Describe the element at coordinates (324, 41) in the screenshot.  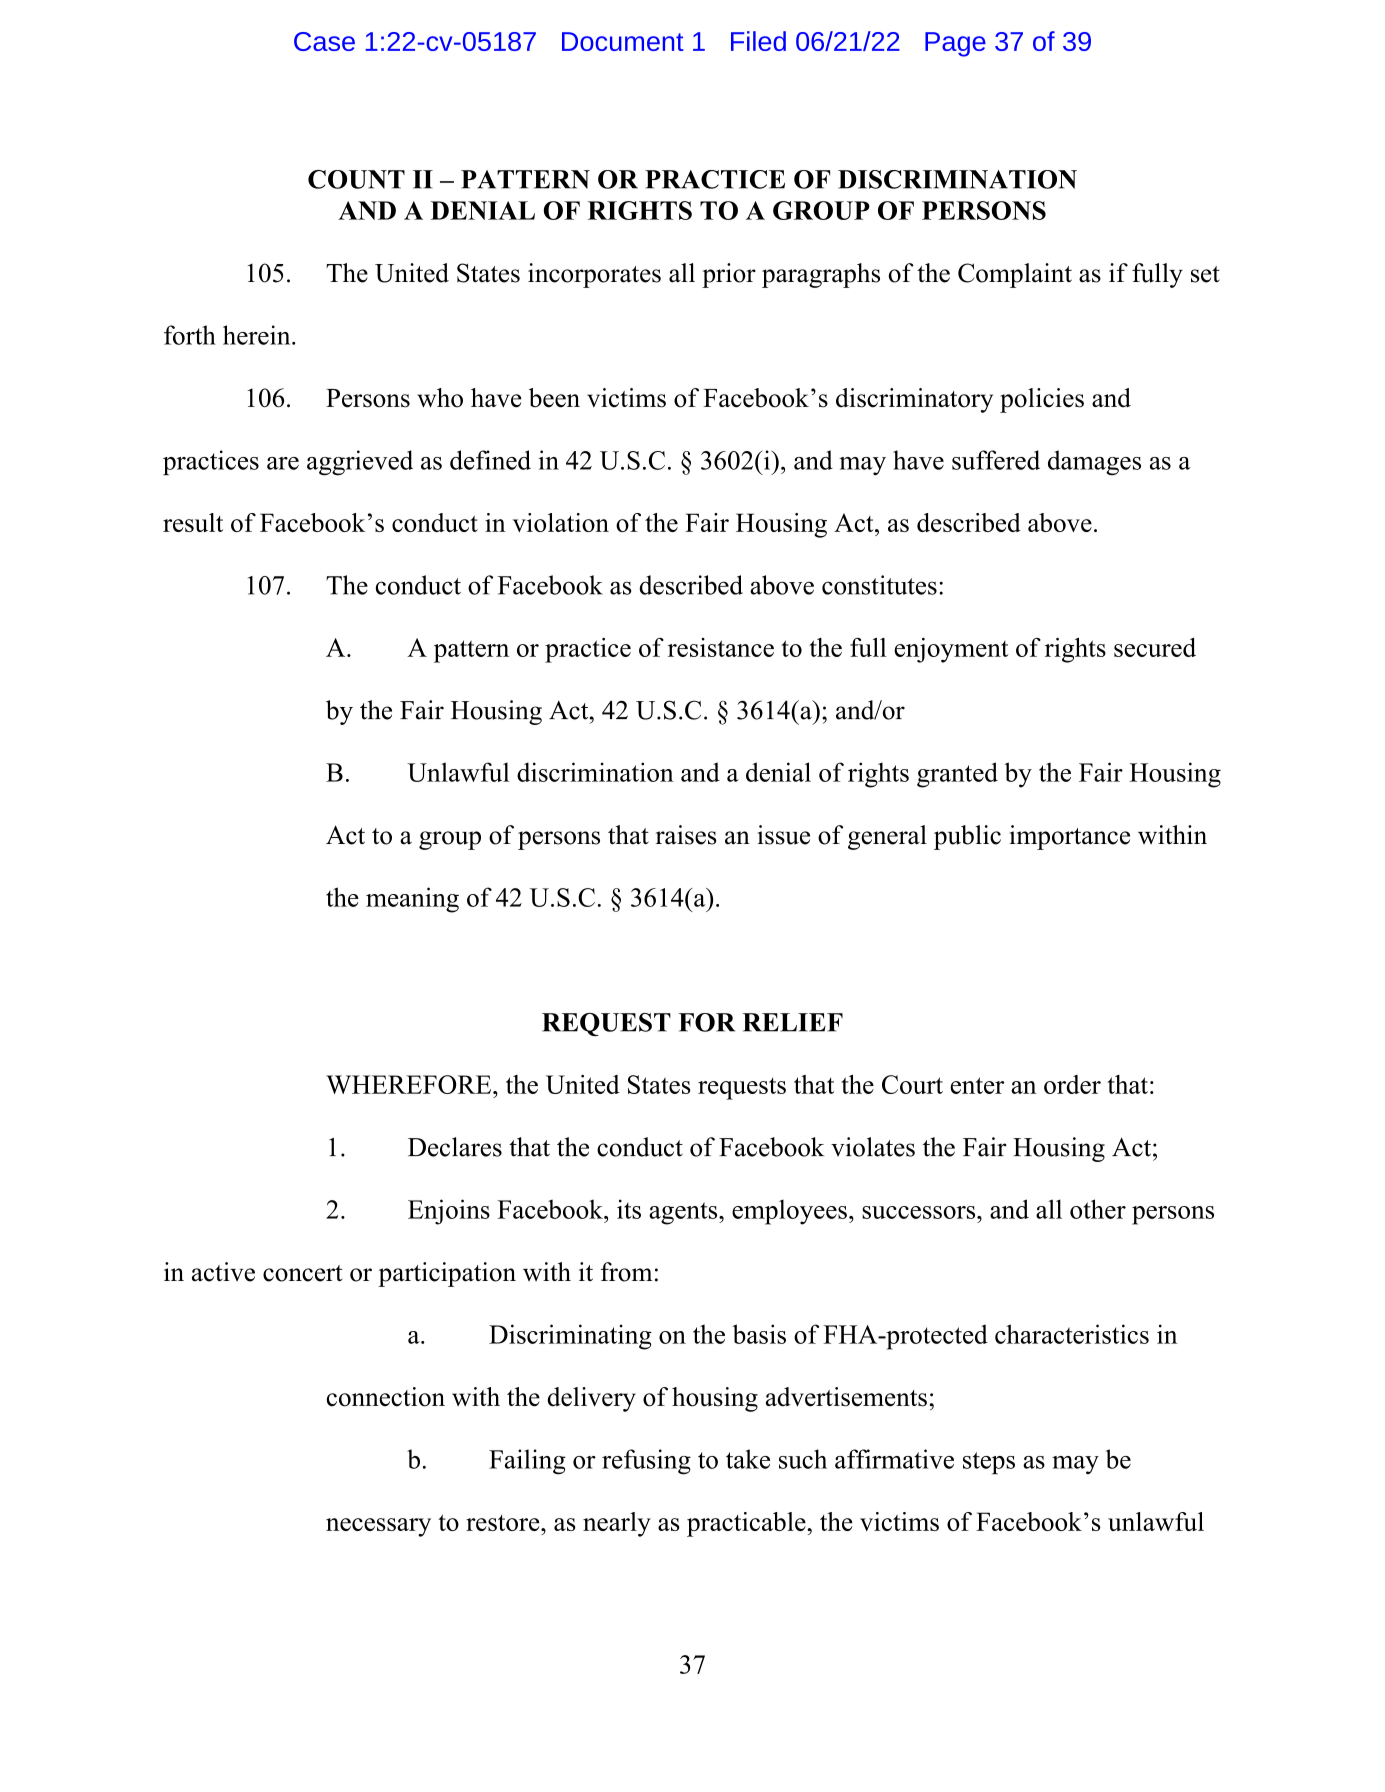
I see `Case` at that location.
